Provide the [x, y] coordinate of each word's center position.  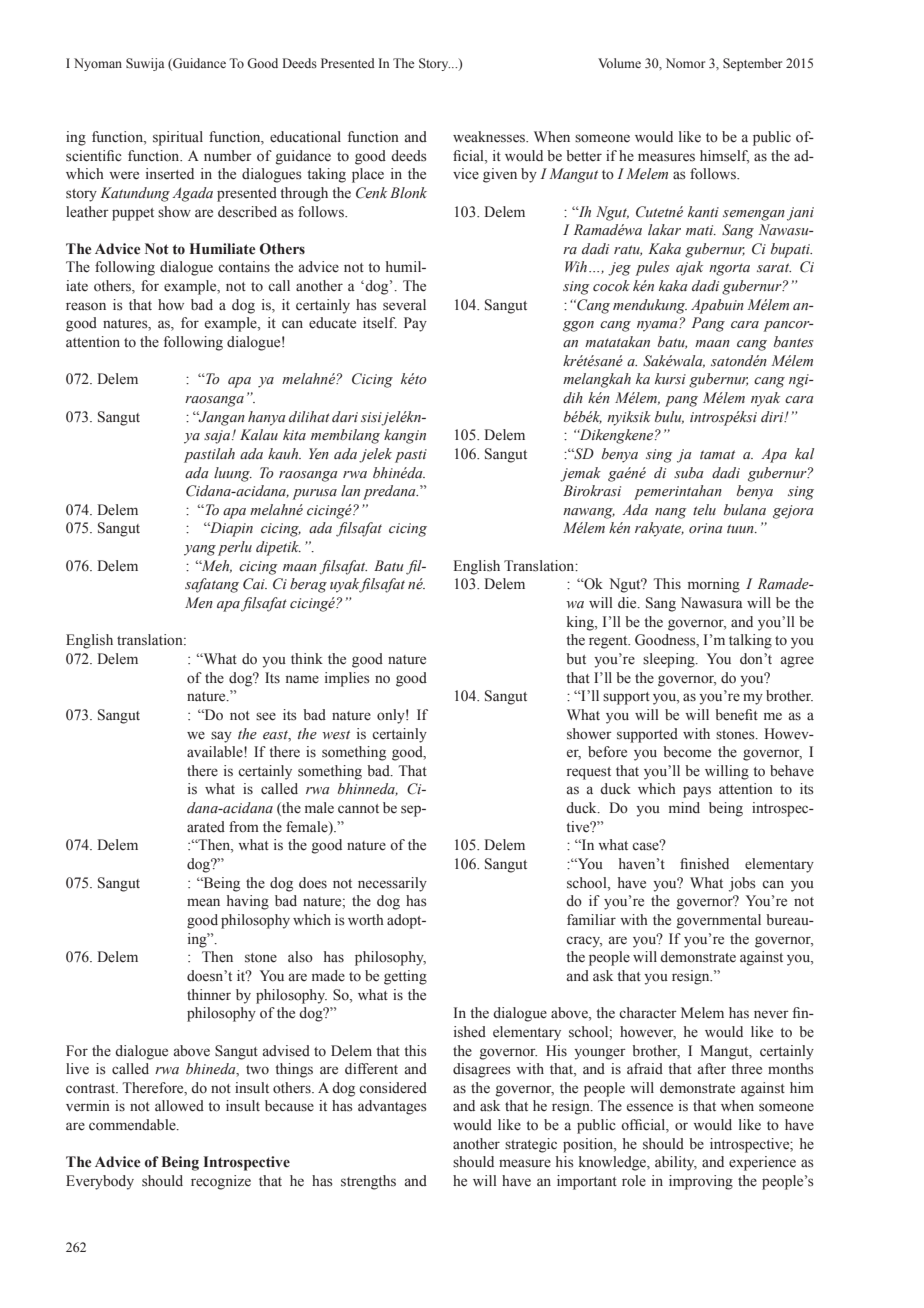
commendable [133, 1125]
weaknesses [490, 137]
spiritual [178, 138]
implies [347, 679]
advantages [392, 1107]
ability [676, 1163]
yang [200, 550]
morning [714, 585]
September [752, 64]
